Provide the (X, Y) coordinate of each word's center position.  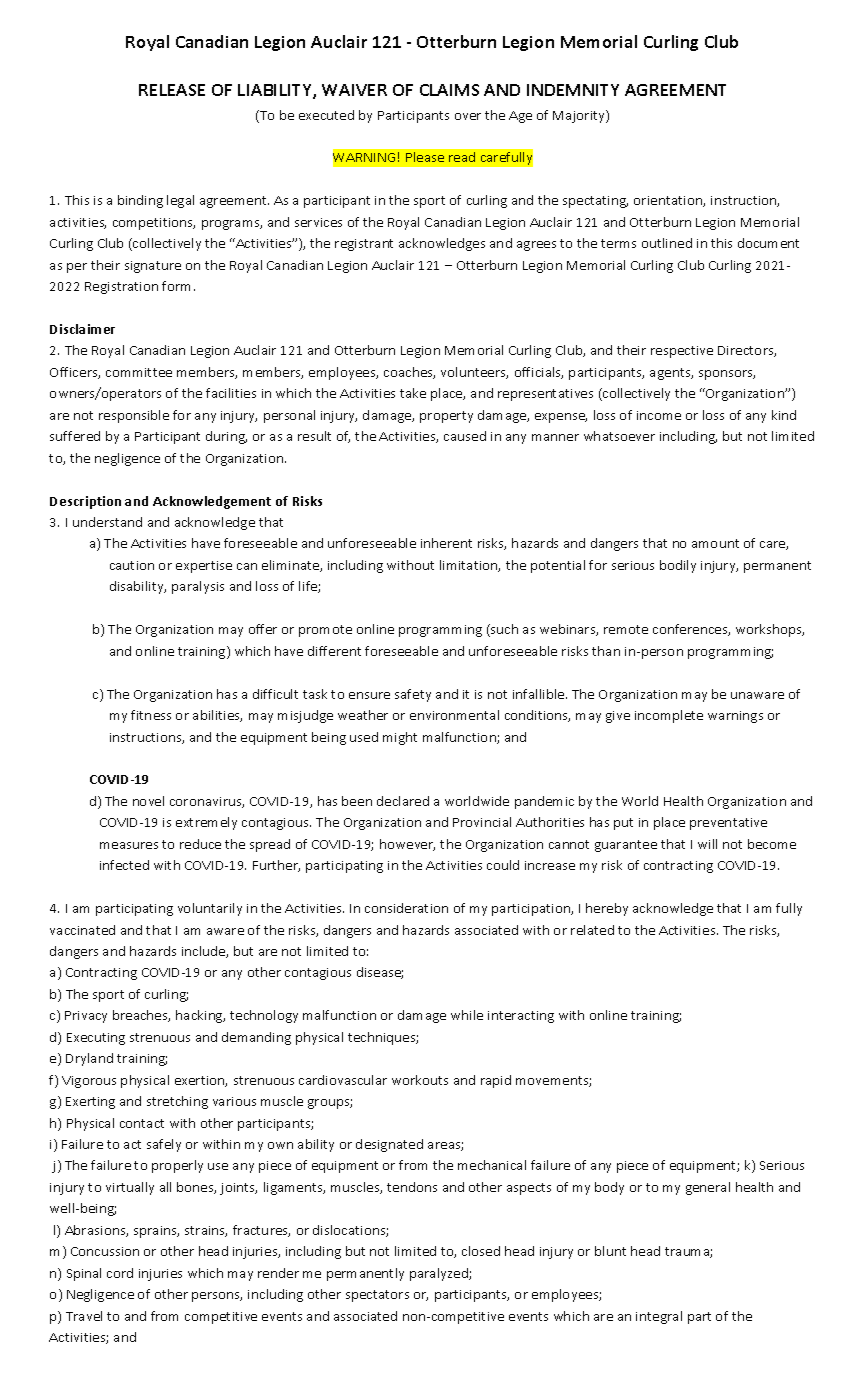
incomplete (669, 716)
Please (425, 157)
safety (413, 695)
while (467, 1015)
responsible (134, 416)
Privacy (86, 1017)
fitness (151, 715)
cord (120, 1273)
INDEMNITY (573, 90)
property (446, 417)
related (592, 930)
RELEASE (172, 90)
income (659, 415)
